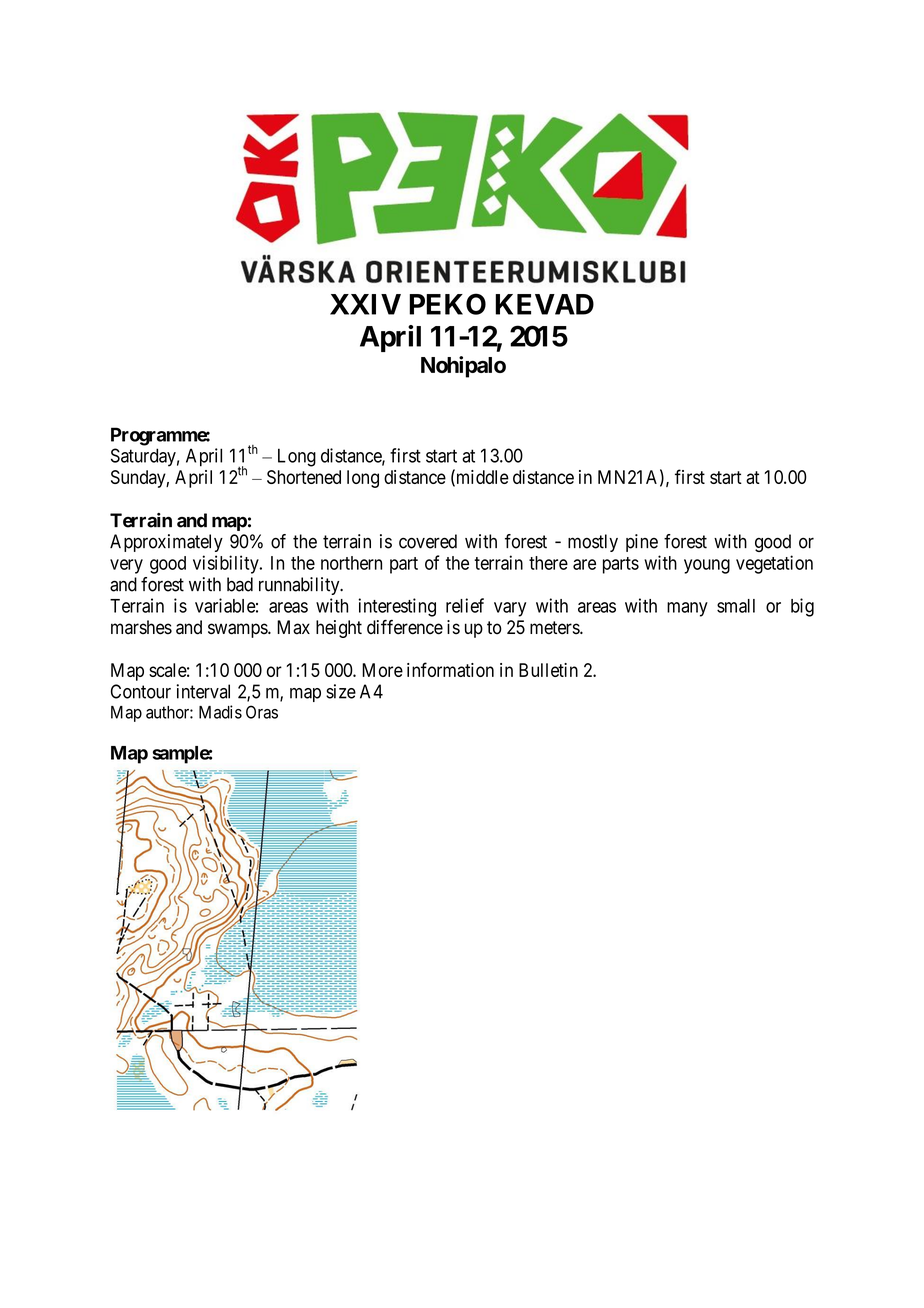 The height and width of the screenshot is (1308, 924). I want to click on covered, so click(428, 541).
